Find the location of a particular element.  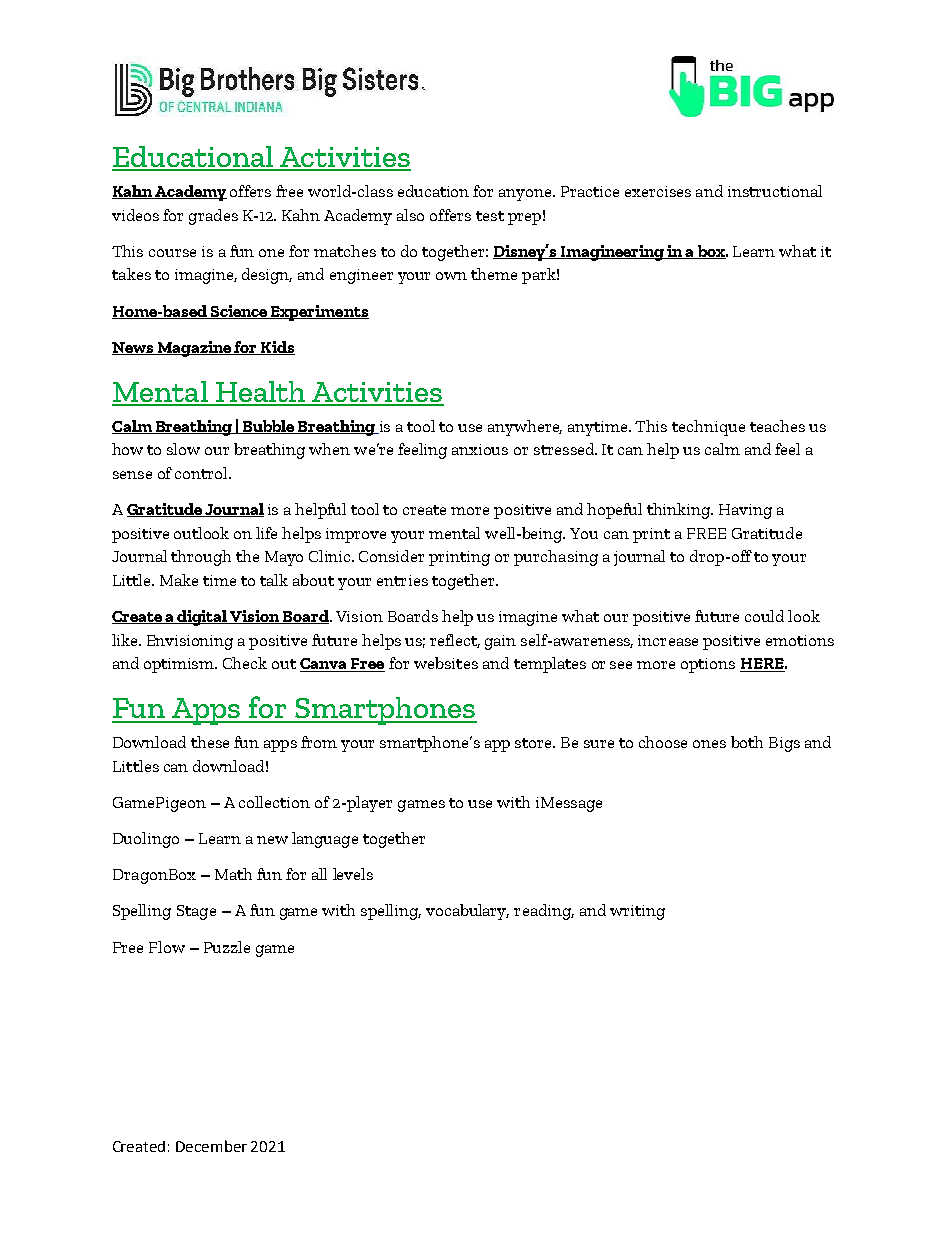

December is located at coordinates (211, 1146).
